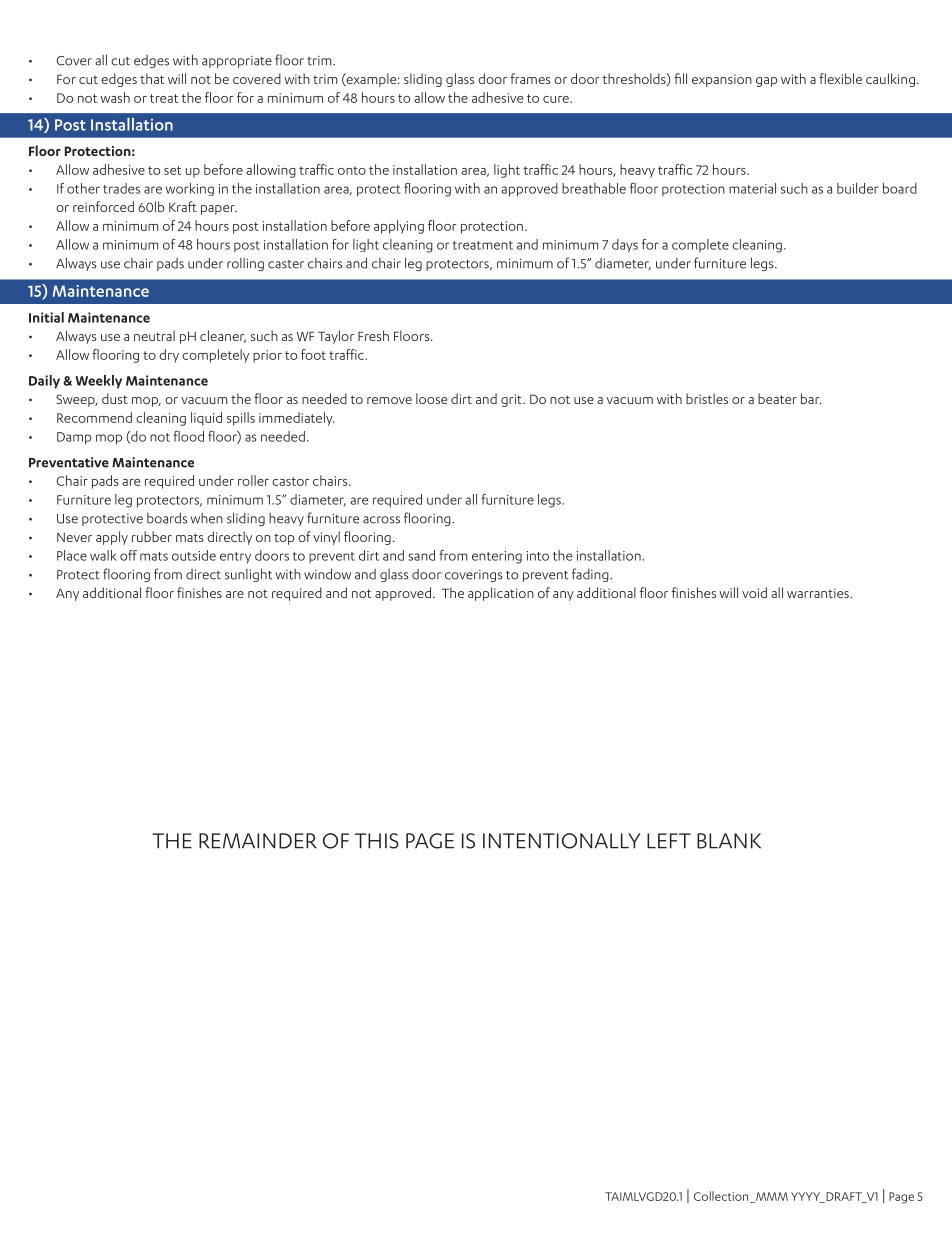  What do you see at coordinates (128, 555) in the document?
I see `off` at bounding box center [128, 555].
